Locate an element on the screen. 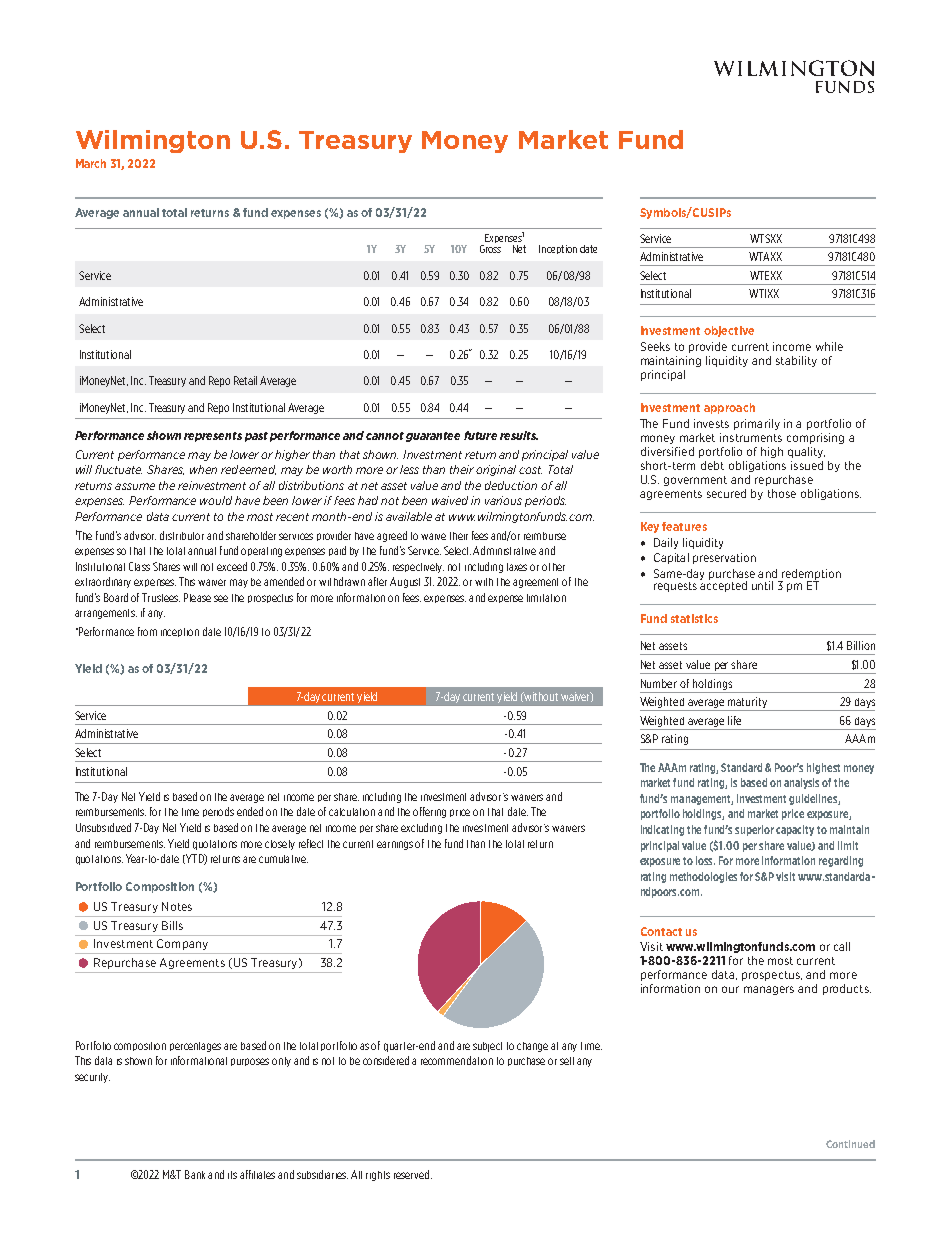 This screenshot has height=1233, width=952. from is located at coordinates (147, 631).
